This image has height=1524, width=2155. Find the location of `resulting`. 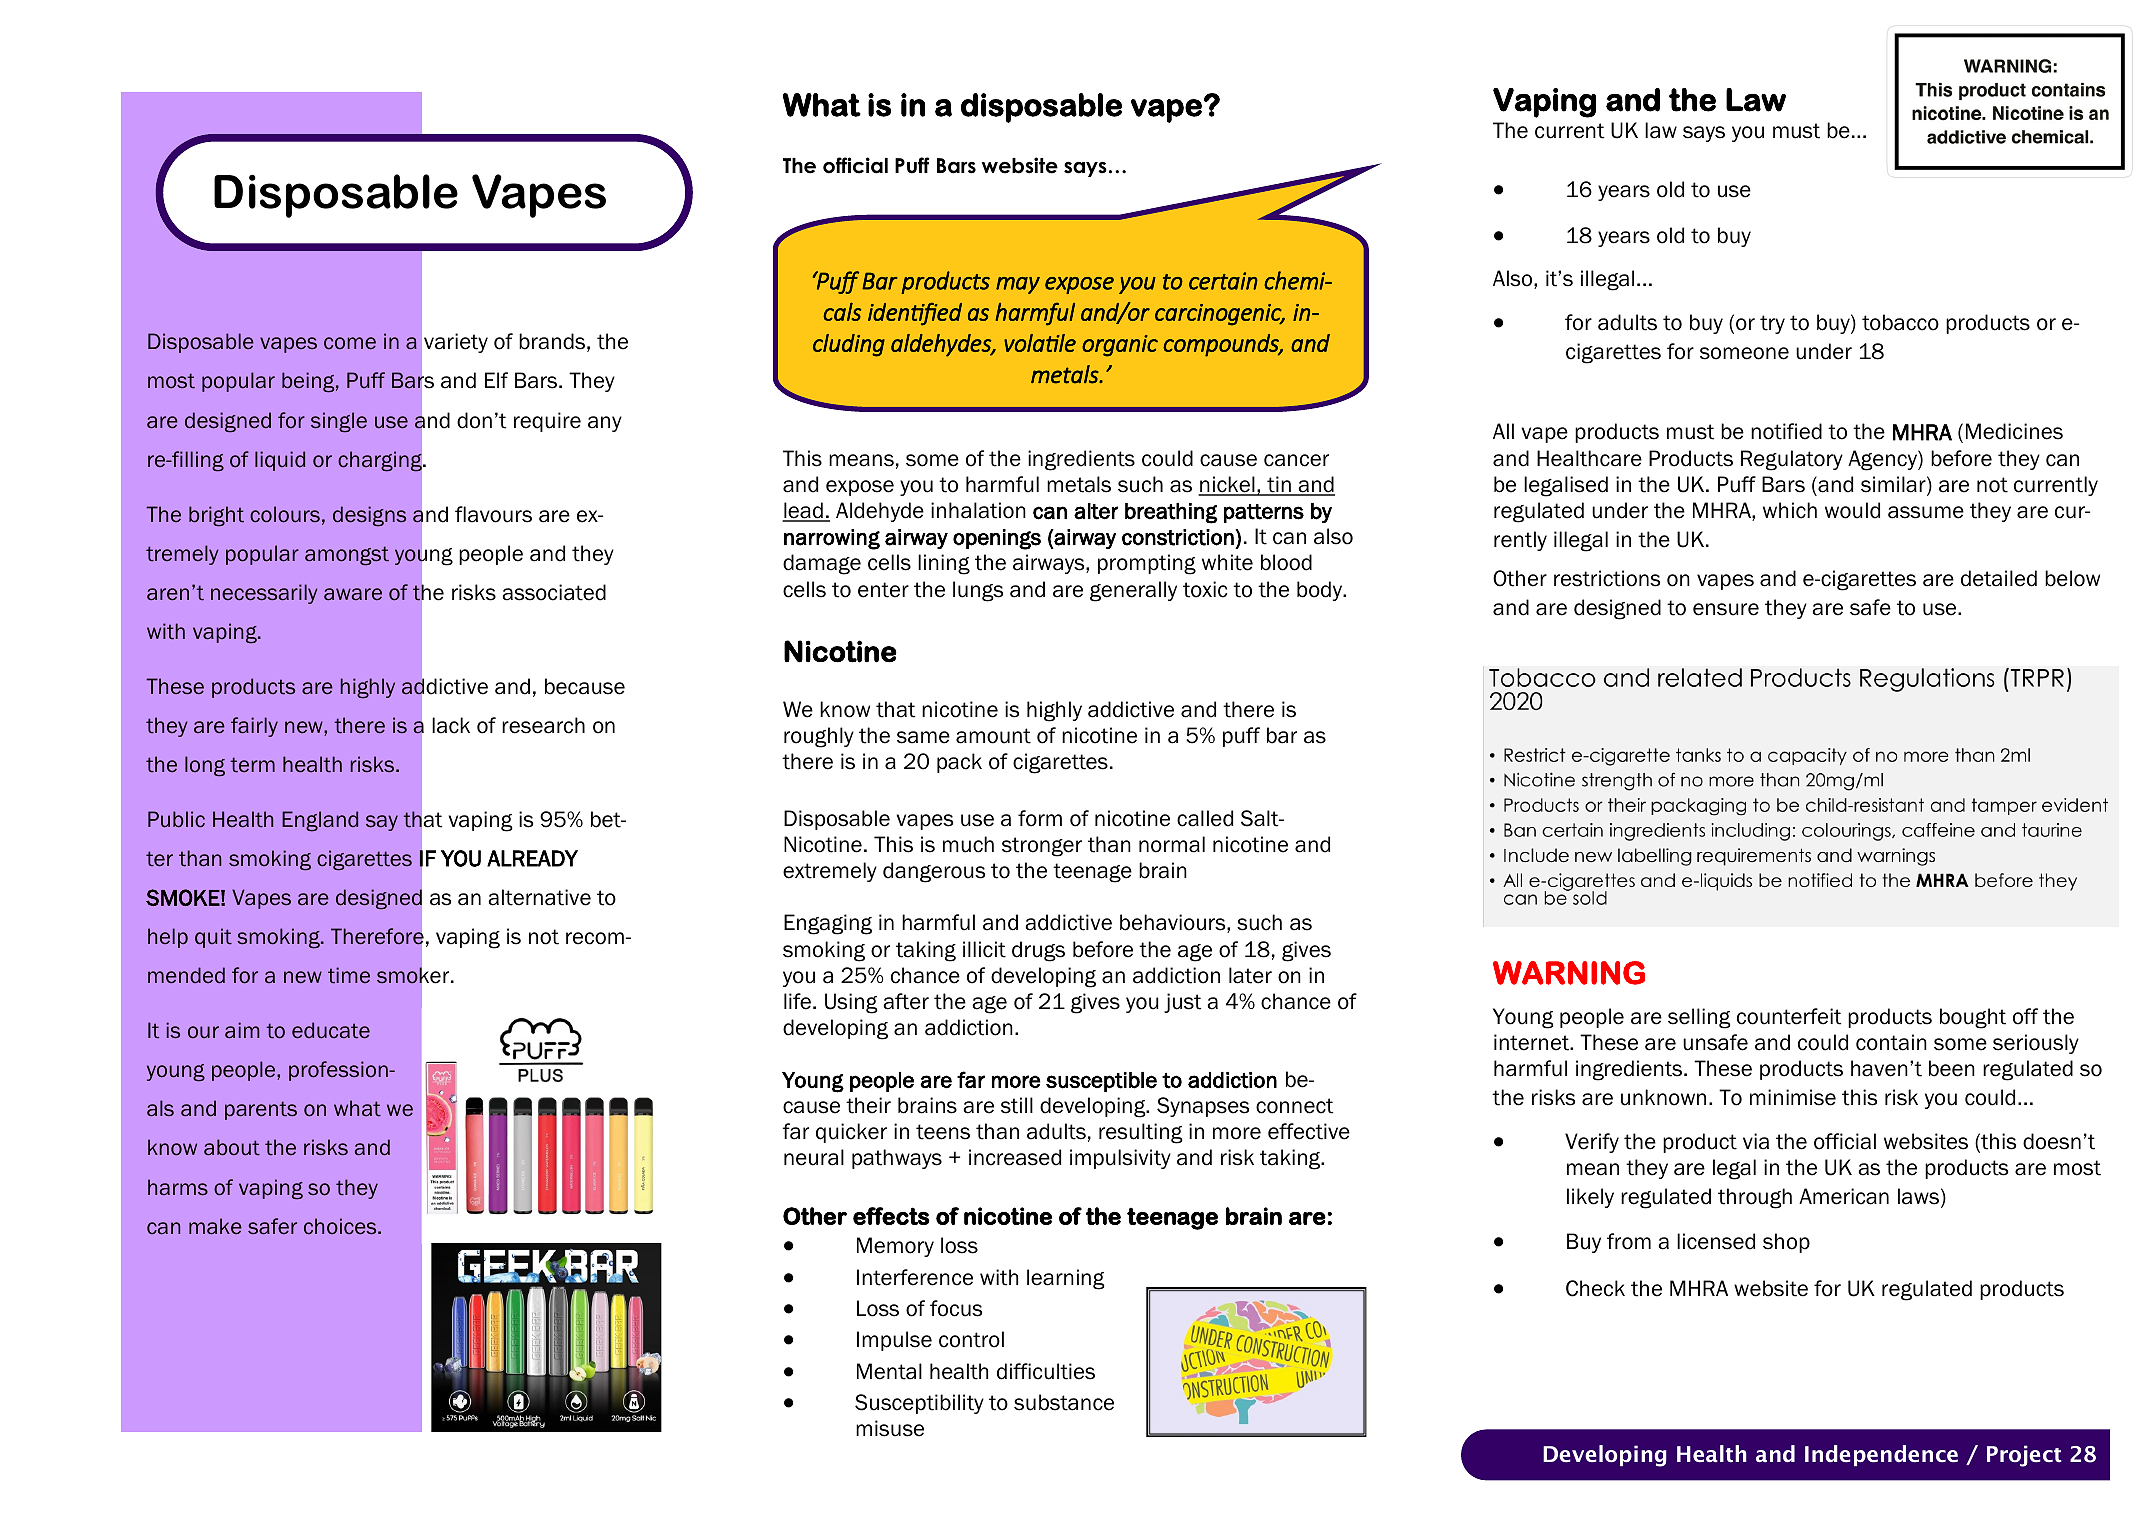

resulting is located at coordinates (1140, 1133).
